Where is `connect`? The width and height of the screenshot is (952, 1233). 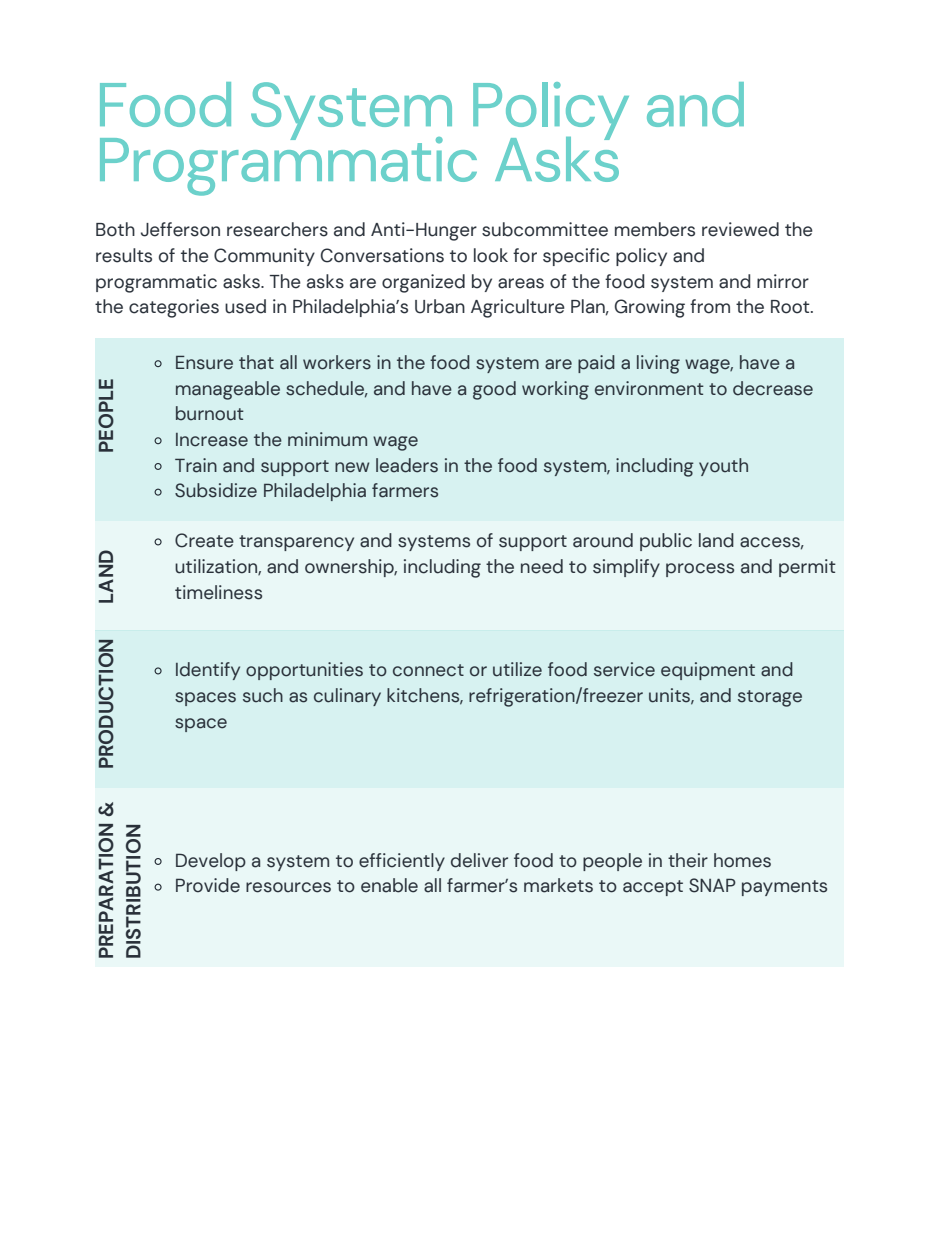 connect is located at coordinates (428, 670).
